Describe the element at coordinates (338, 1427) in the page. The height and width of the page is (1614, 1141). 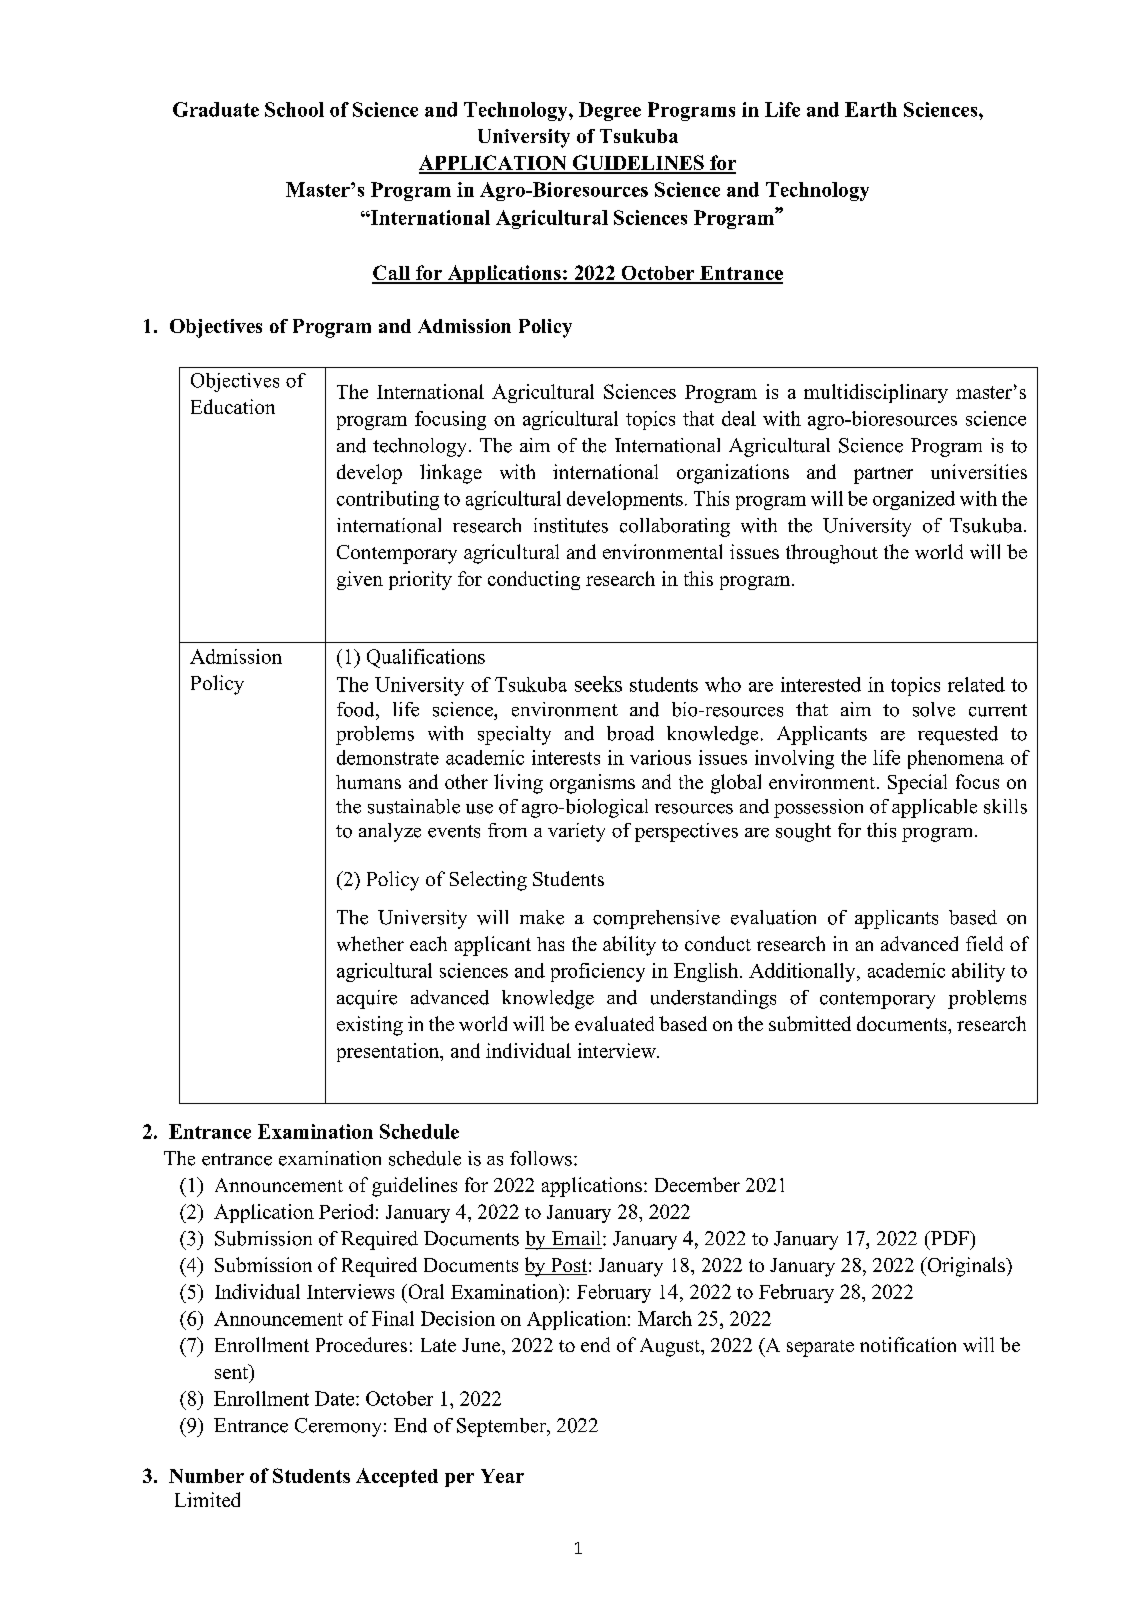
I see `Ceremony` at that location.
